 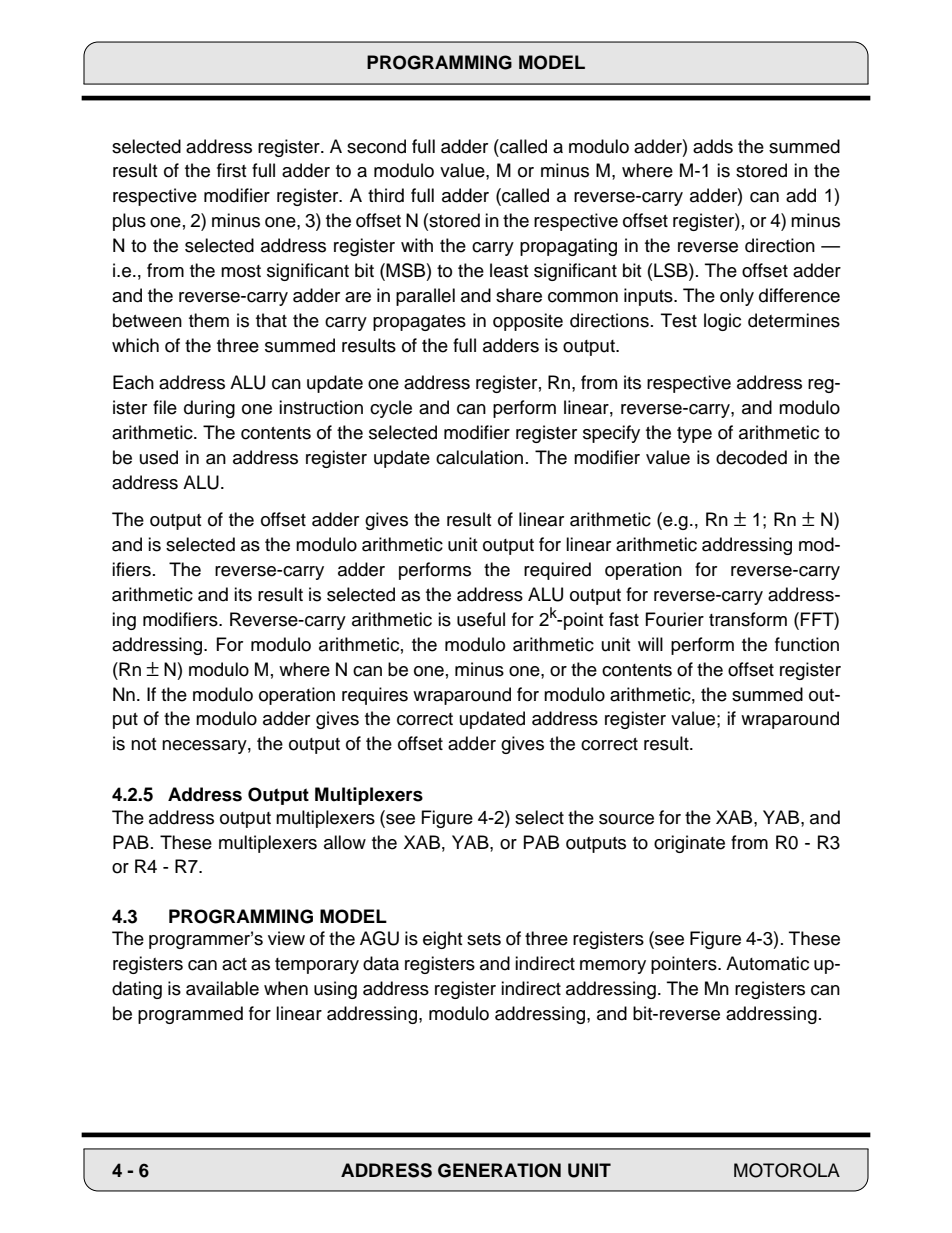 I want to click on not, so click(x=143, y=744).
